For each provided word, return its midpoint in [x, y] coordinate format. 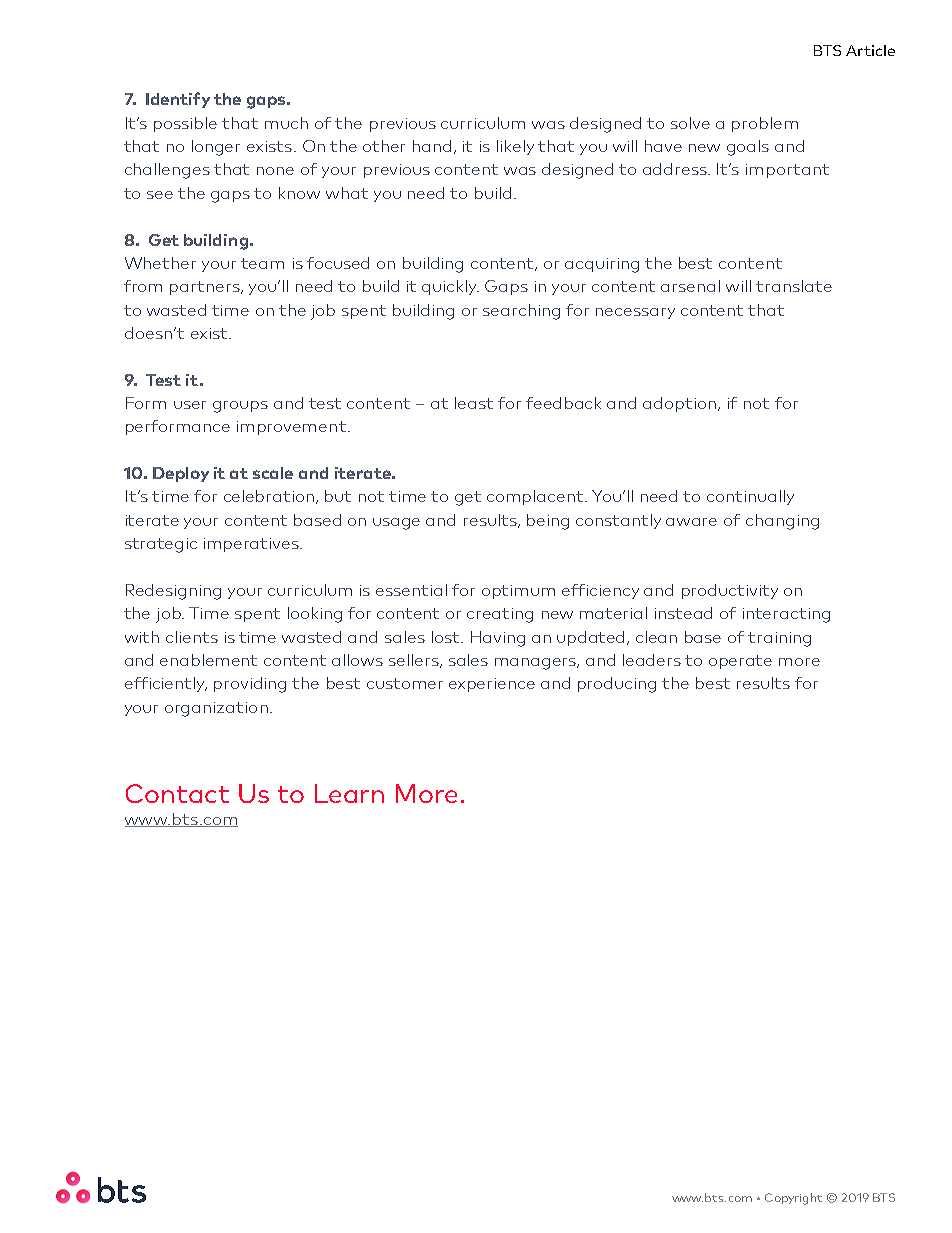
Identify [178, 100]
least [474, 403]
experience [492, 685]
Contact [177, 793]
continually [750, 497]
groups [240, 407]
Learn [349, 793]
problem [765, 124]
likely [515, 147]
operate [740, 662]
